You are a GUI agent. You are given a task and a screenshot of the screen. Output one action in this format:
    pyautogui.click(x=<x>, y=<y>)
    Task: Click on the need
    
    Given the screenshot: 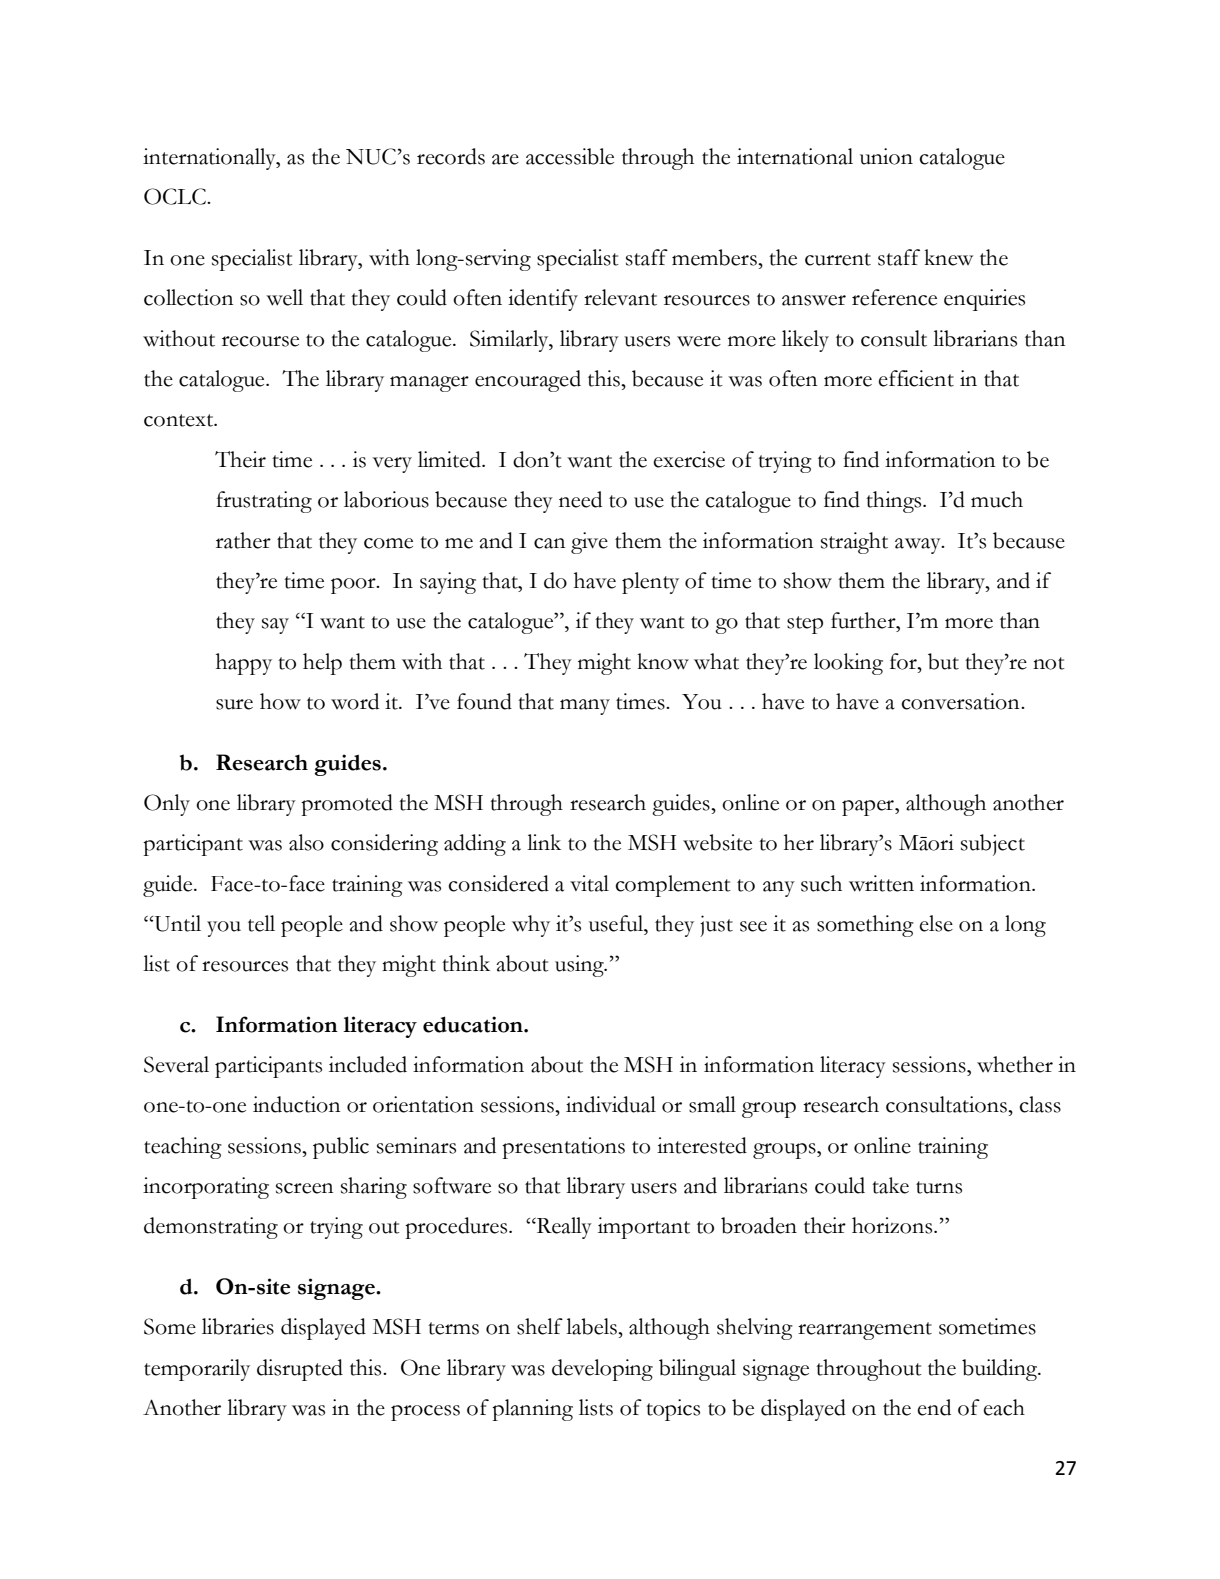 What is the action you would take?
    pyautogui.click(x=580, y=499)
